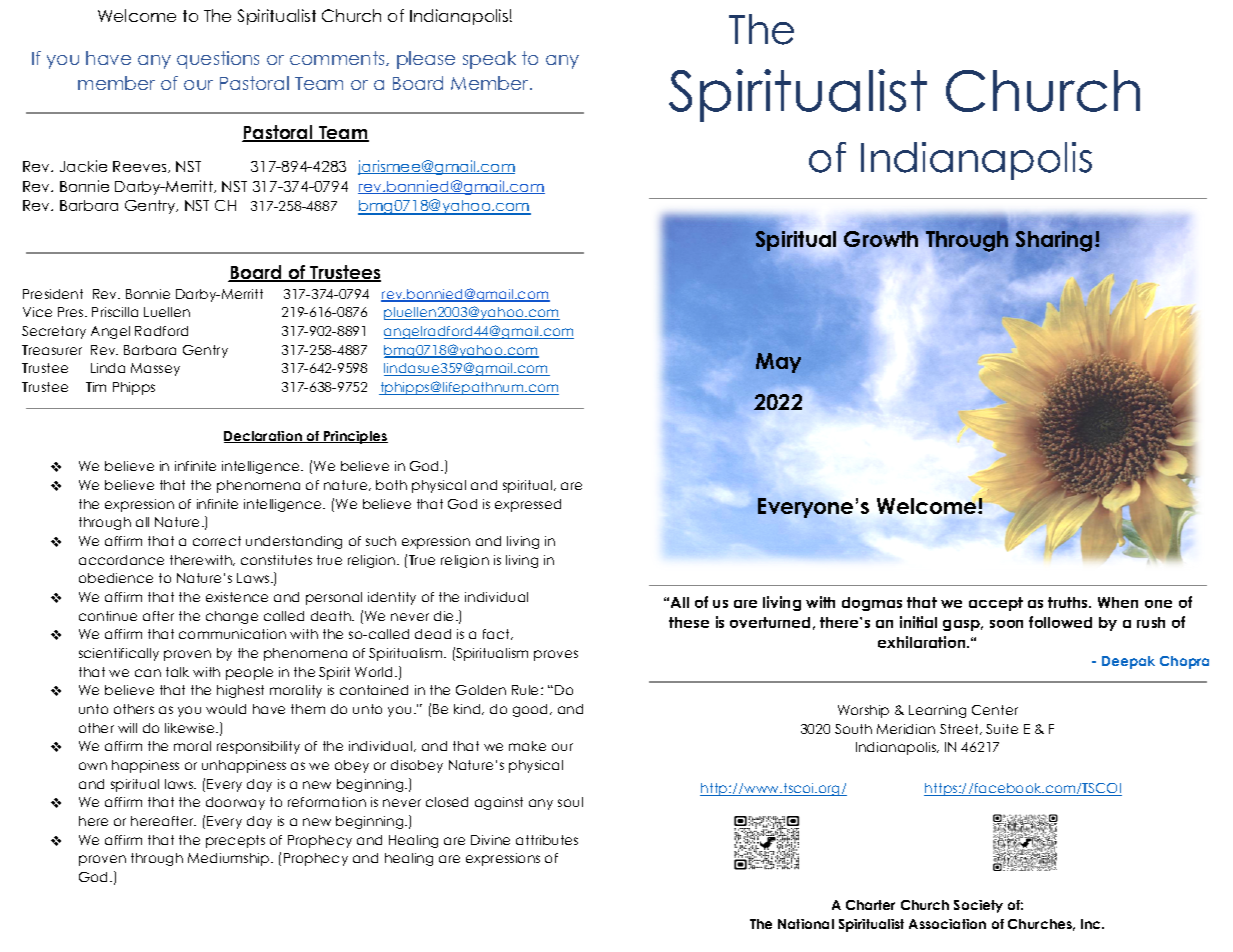  Describe the element at coordinates (489, 60) in the image. I see `speak` at that location.
